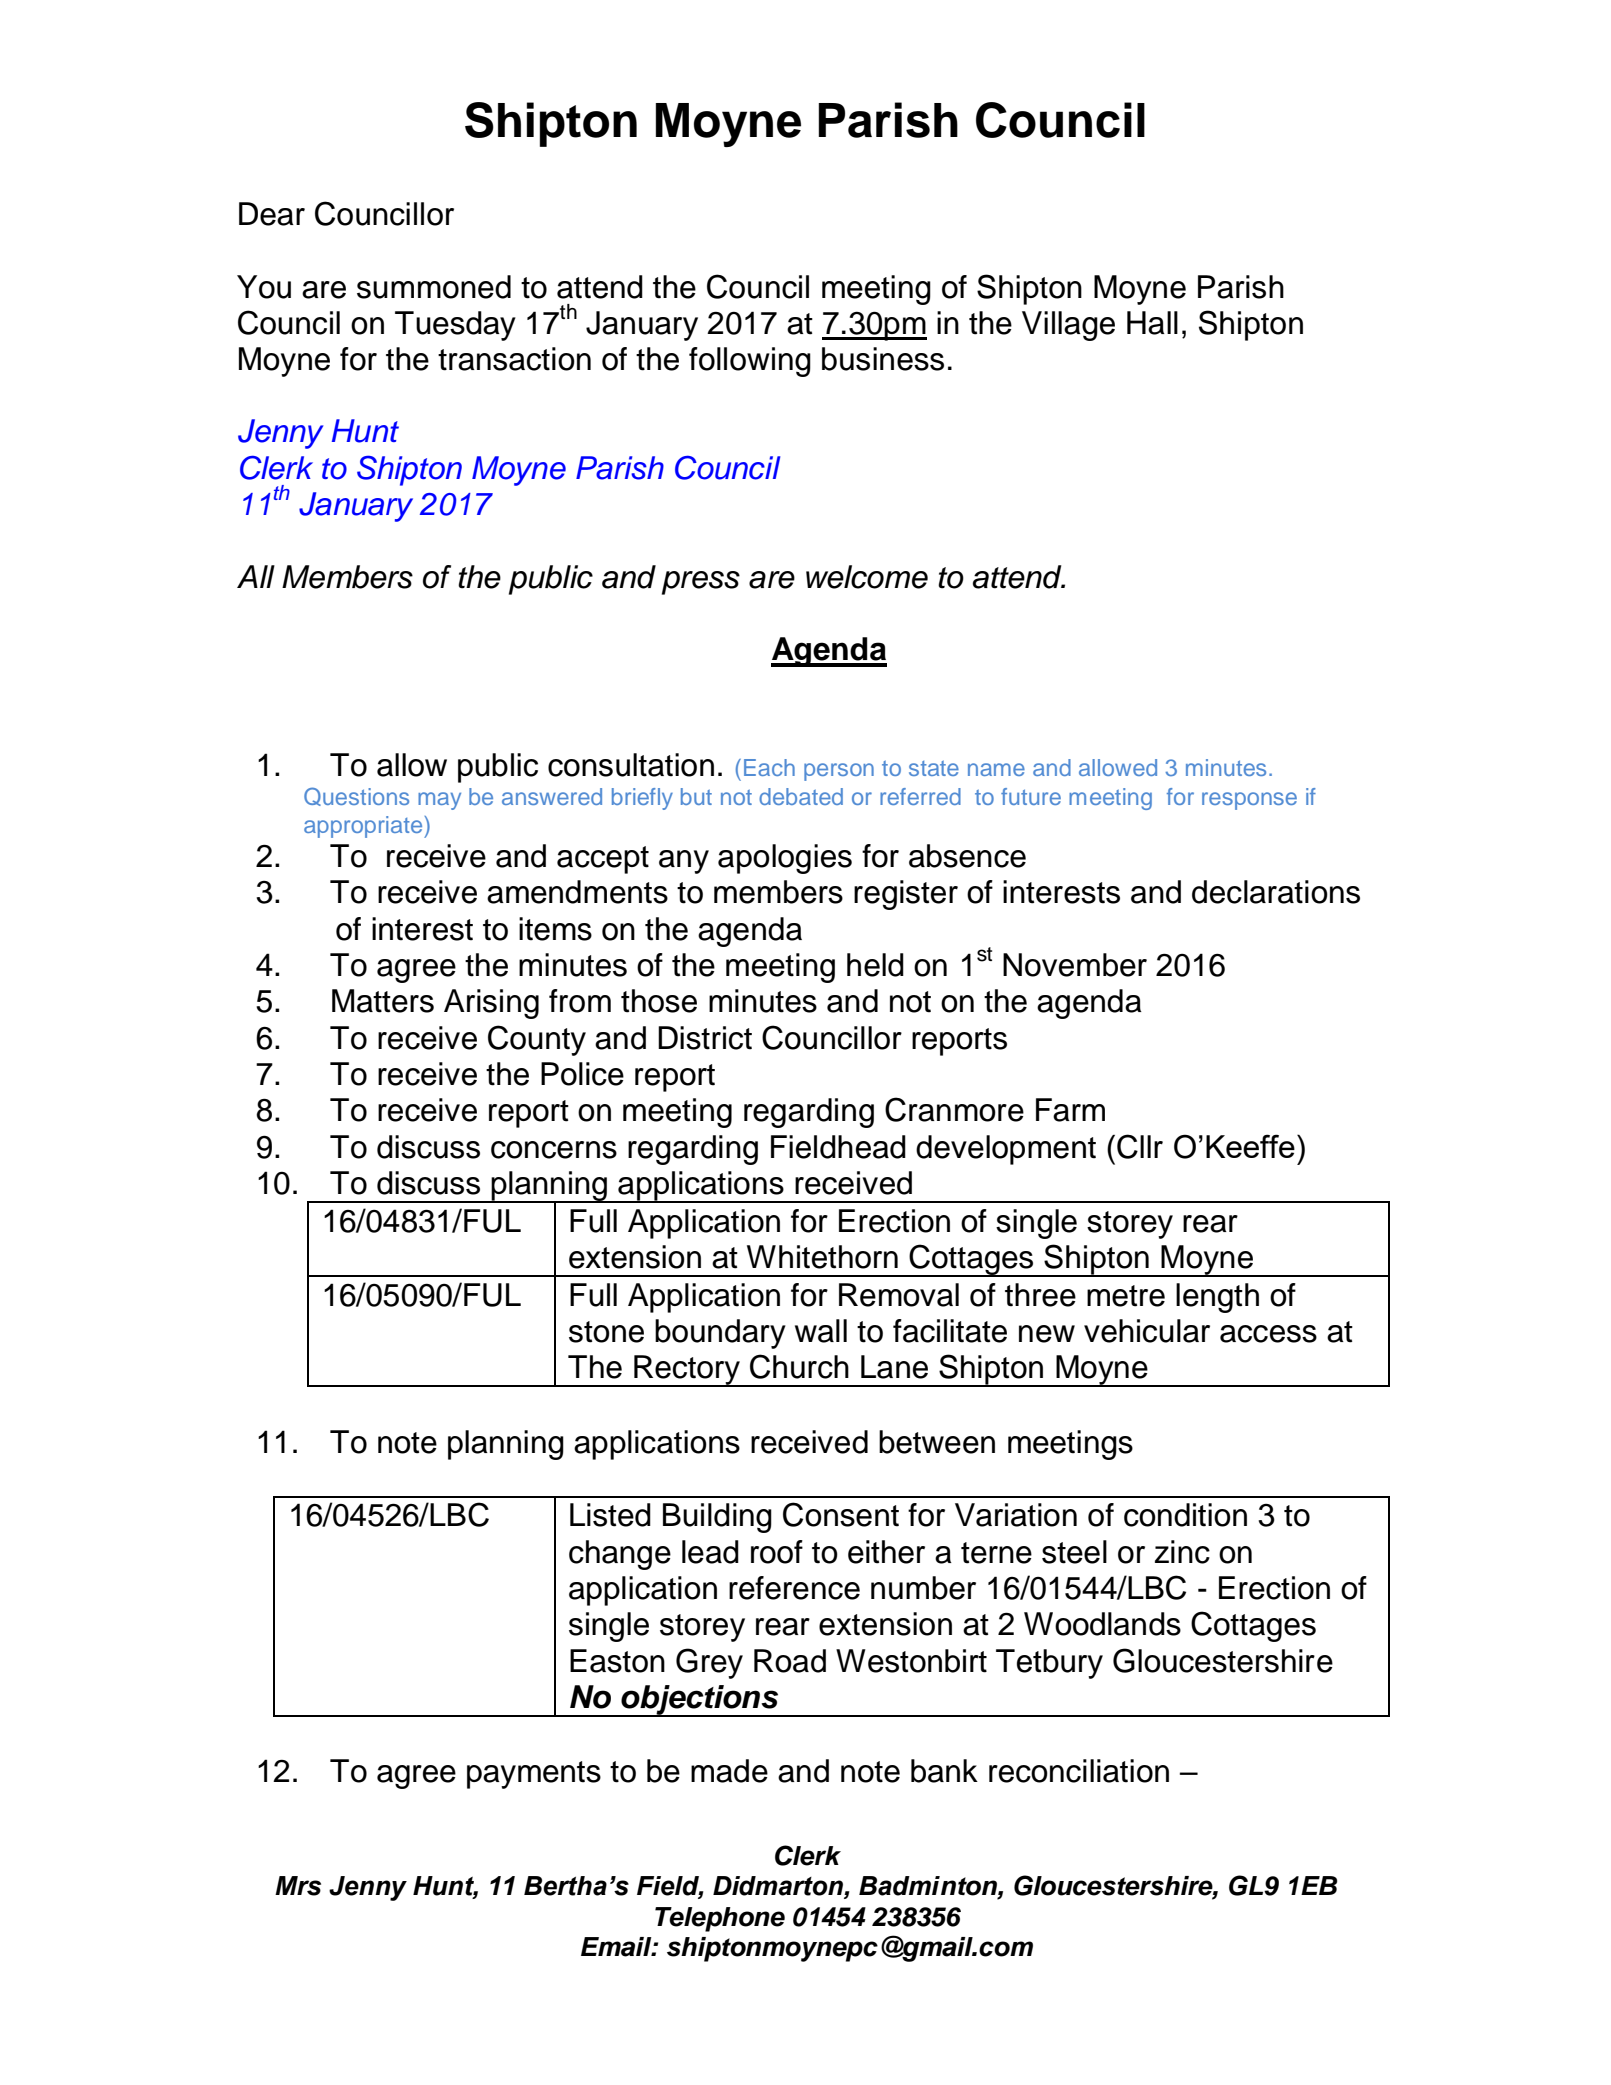  I want to click on stone, so click(606, 1332).
